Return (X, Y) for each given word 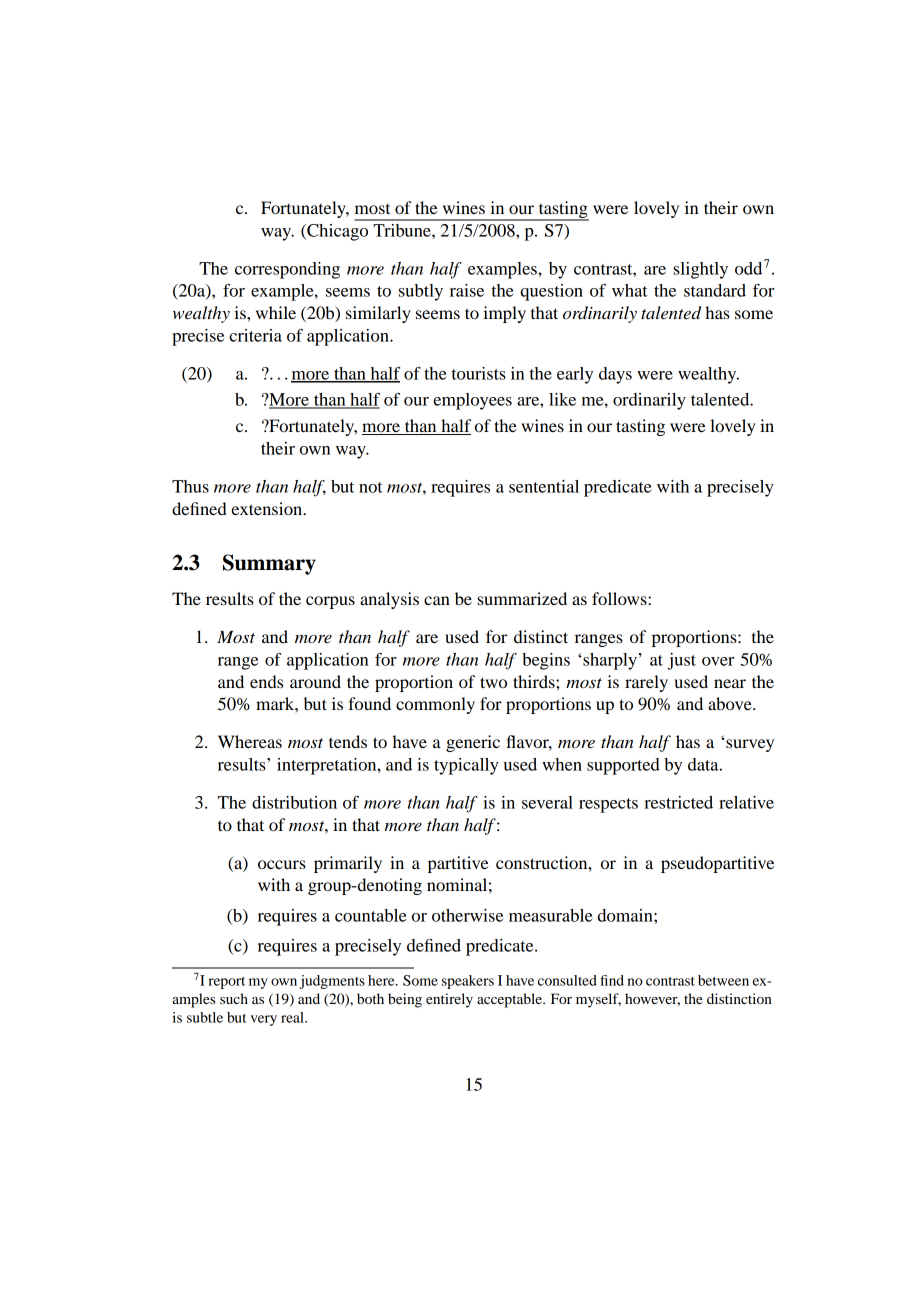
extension (268, 508)
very (263, 1020)
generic (473, 743)
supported (623, 766)
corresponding (287, 270)
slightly (700, 270)
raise (467, 290)
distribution (294, 802)
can (437, 600)
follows (620, 598)
